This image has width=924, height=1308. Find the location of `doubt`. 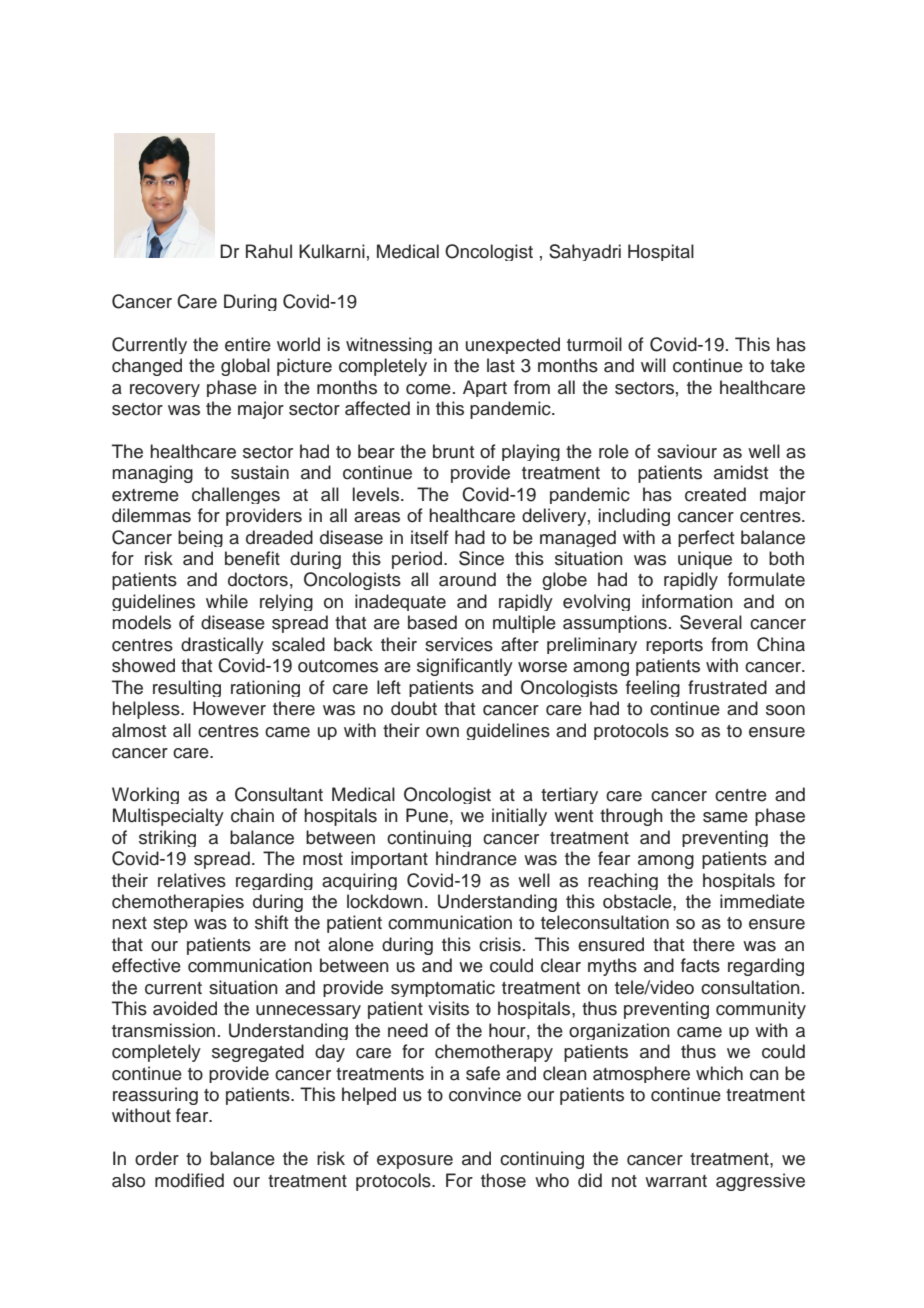

doubt is located at coordinates (414, 708).
